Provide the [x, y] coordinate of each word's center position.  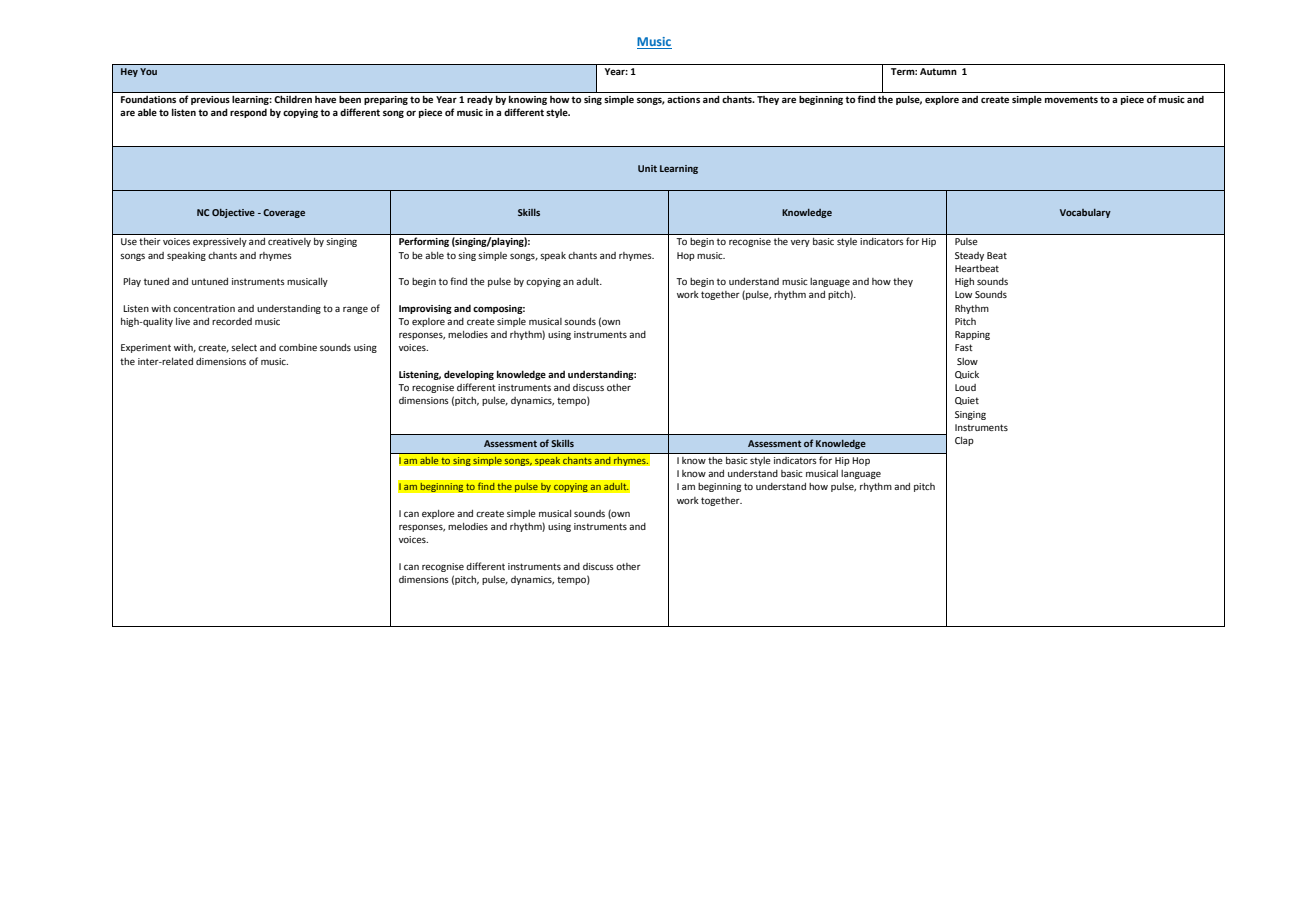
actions [683, 99]
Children [293, 99]
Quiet [967, 401]
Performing [424, 242]
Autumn [938, 71]
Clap [964, 441]
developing [469, 375]
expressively [220, 242]
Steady [969, 256]
